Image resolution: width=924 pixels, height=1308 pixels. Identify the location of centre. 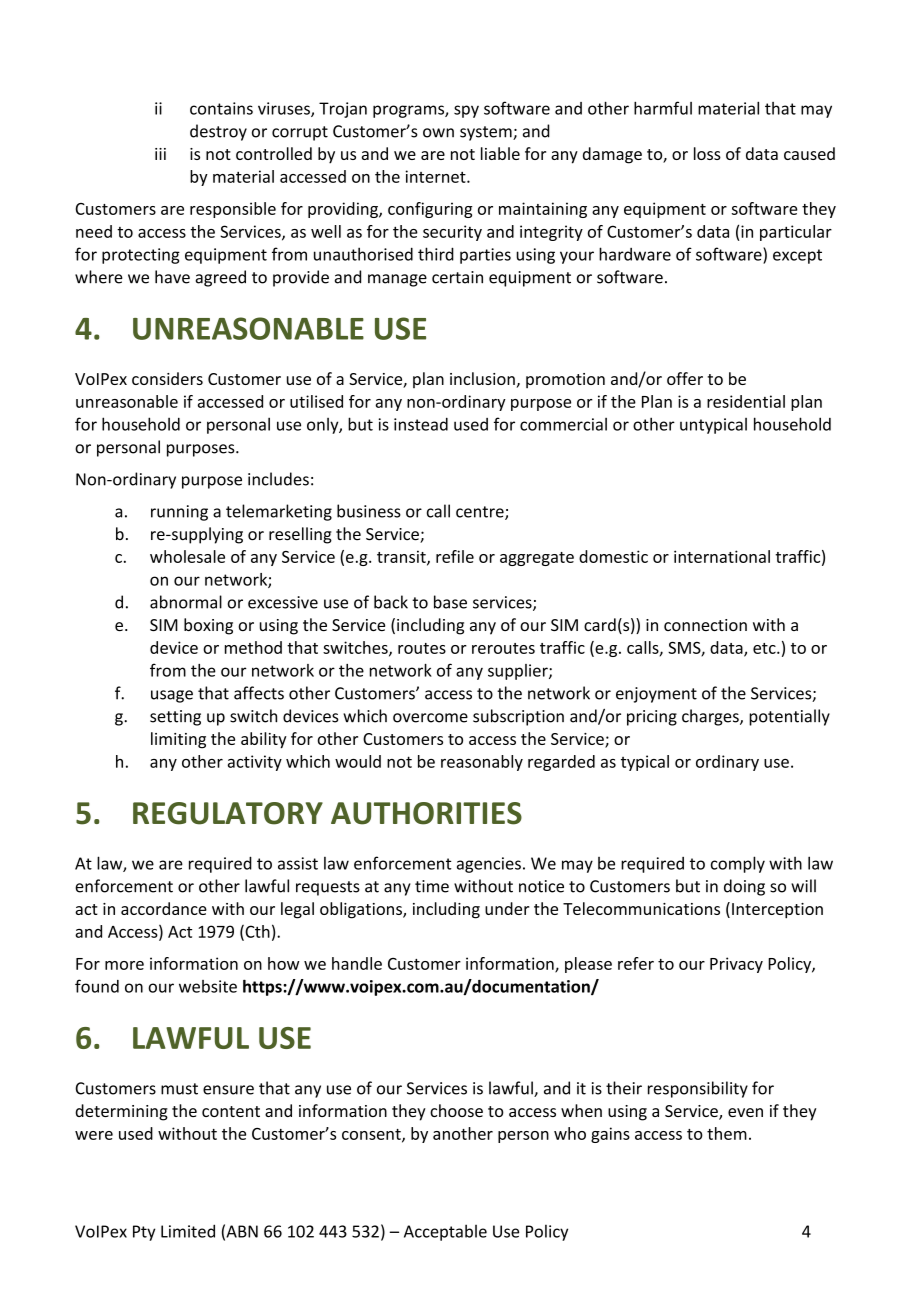
(481, 513).
